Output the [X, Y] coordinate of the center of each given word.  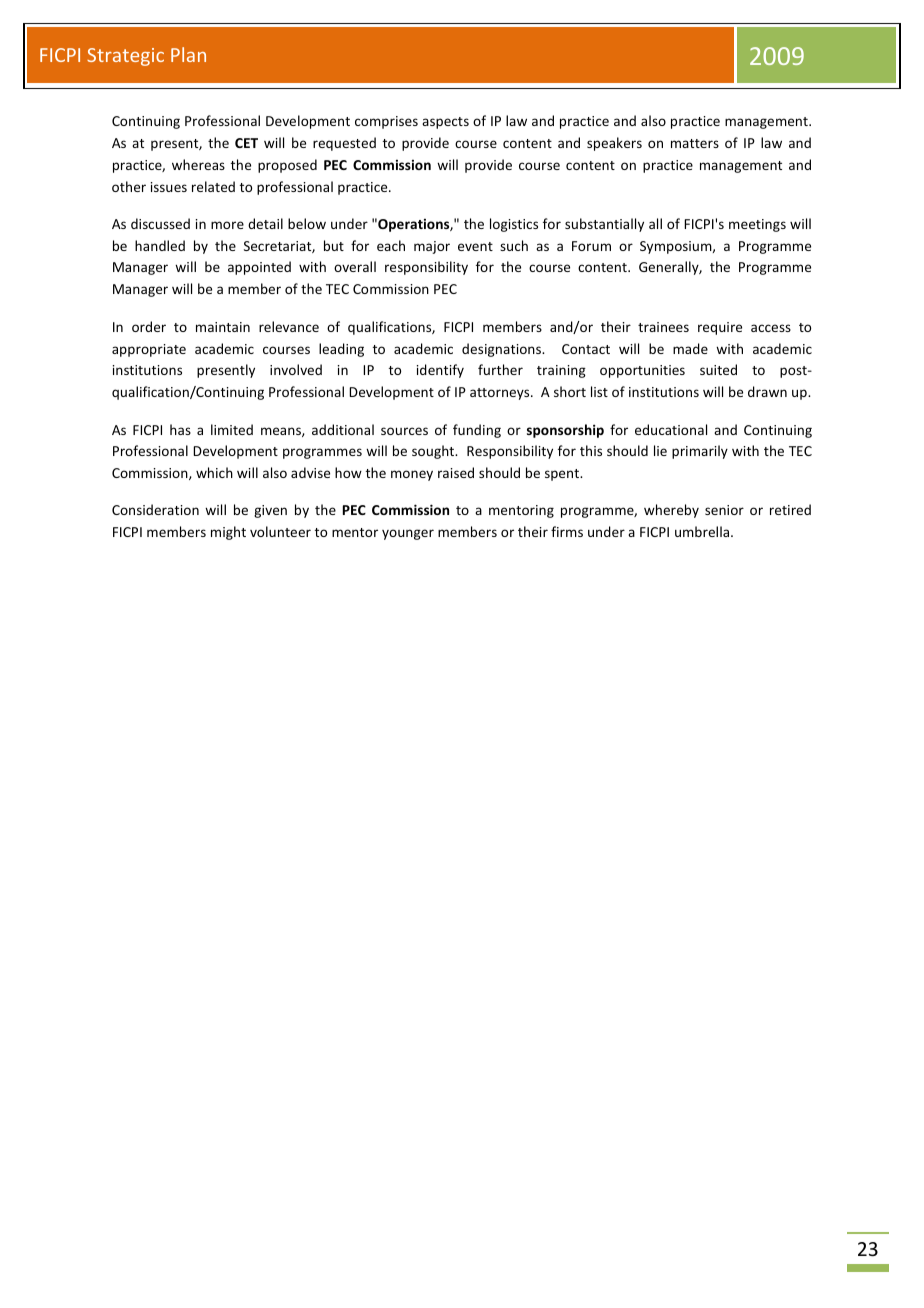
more [227, 225]
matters [695, 143]
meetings [757, 225]
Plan [188, 54]
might [228, 533]
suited [718, 369]
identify [440, 371]
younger [408, 534]
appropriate [149, 350]
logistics [514, 225]
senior [724, 510]
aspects [445, 123]
